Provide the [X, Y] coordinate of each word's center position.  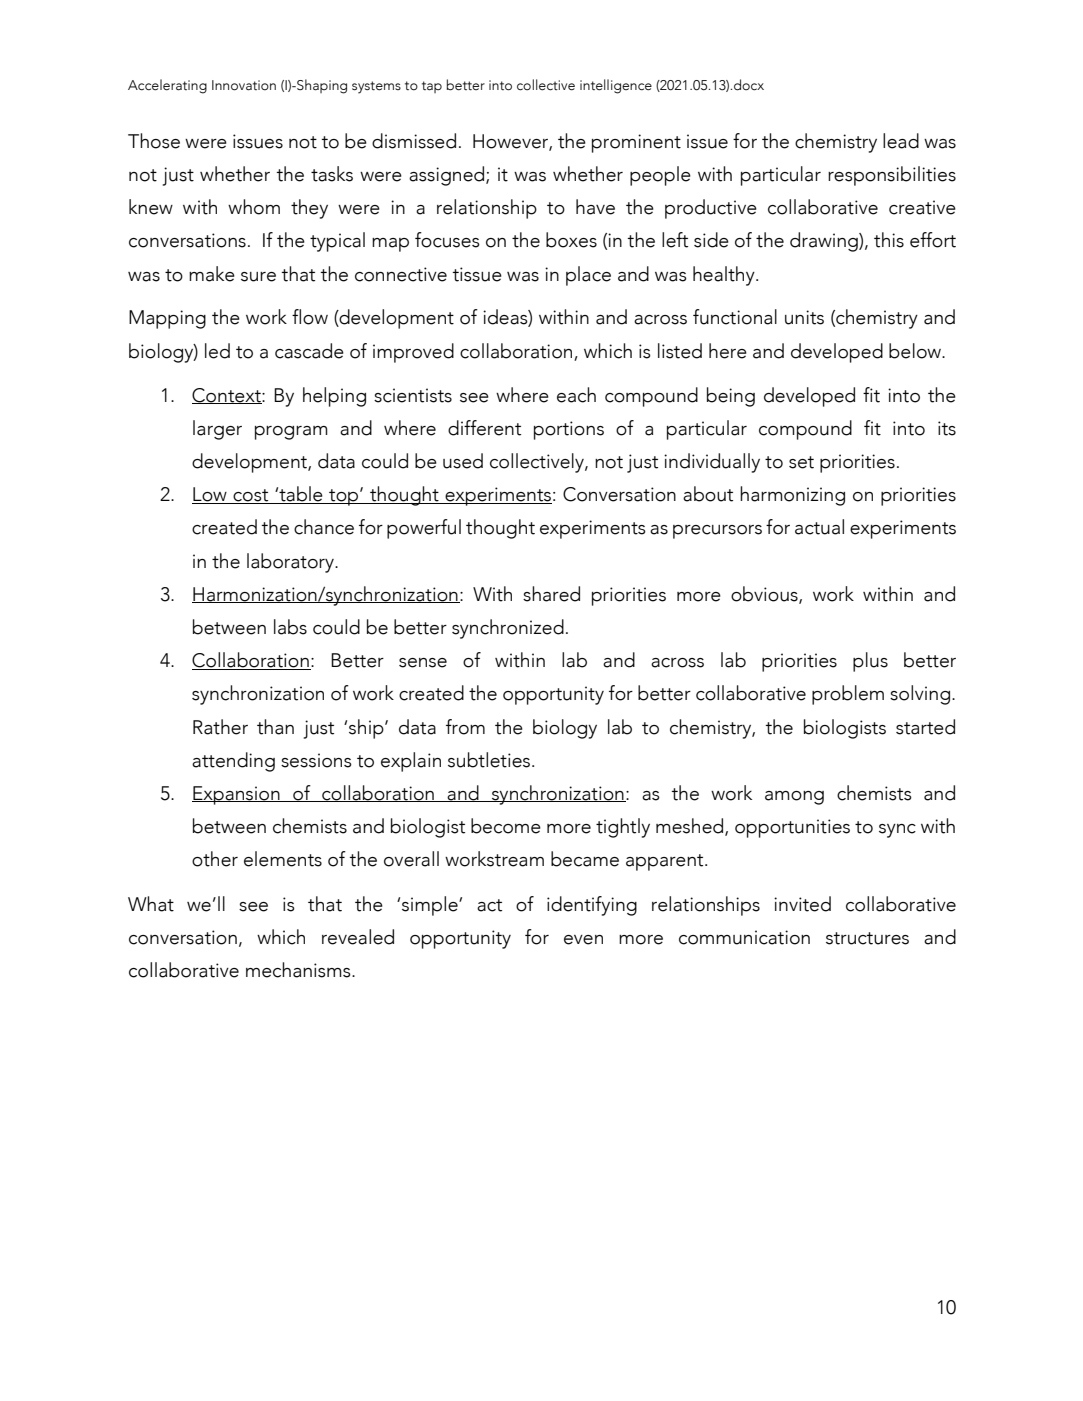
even [583, 940]
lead [901, 141]
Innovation [244, 85]
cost [251, 496]
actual [819, 527]
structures [867, 938]
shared [551, 594]
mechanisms [299, 970]
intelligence [616, 86]
